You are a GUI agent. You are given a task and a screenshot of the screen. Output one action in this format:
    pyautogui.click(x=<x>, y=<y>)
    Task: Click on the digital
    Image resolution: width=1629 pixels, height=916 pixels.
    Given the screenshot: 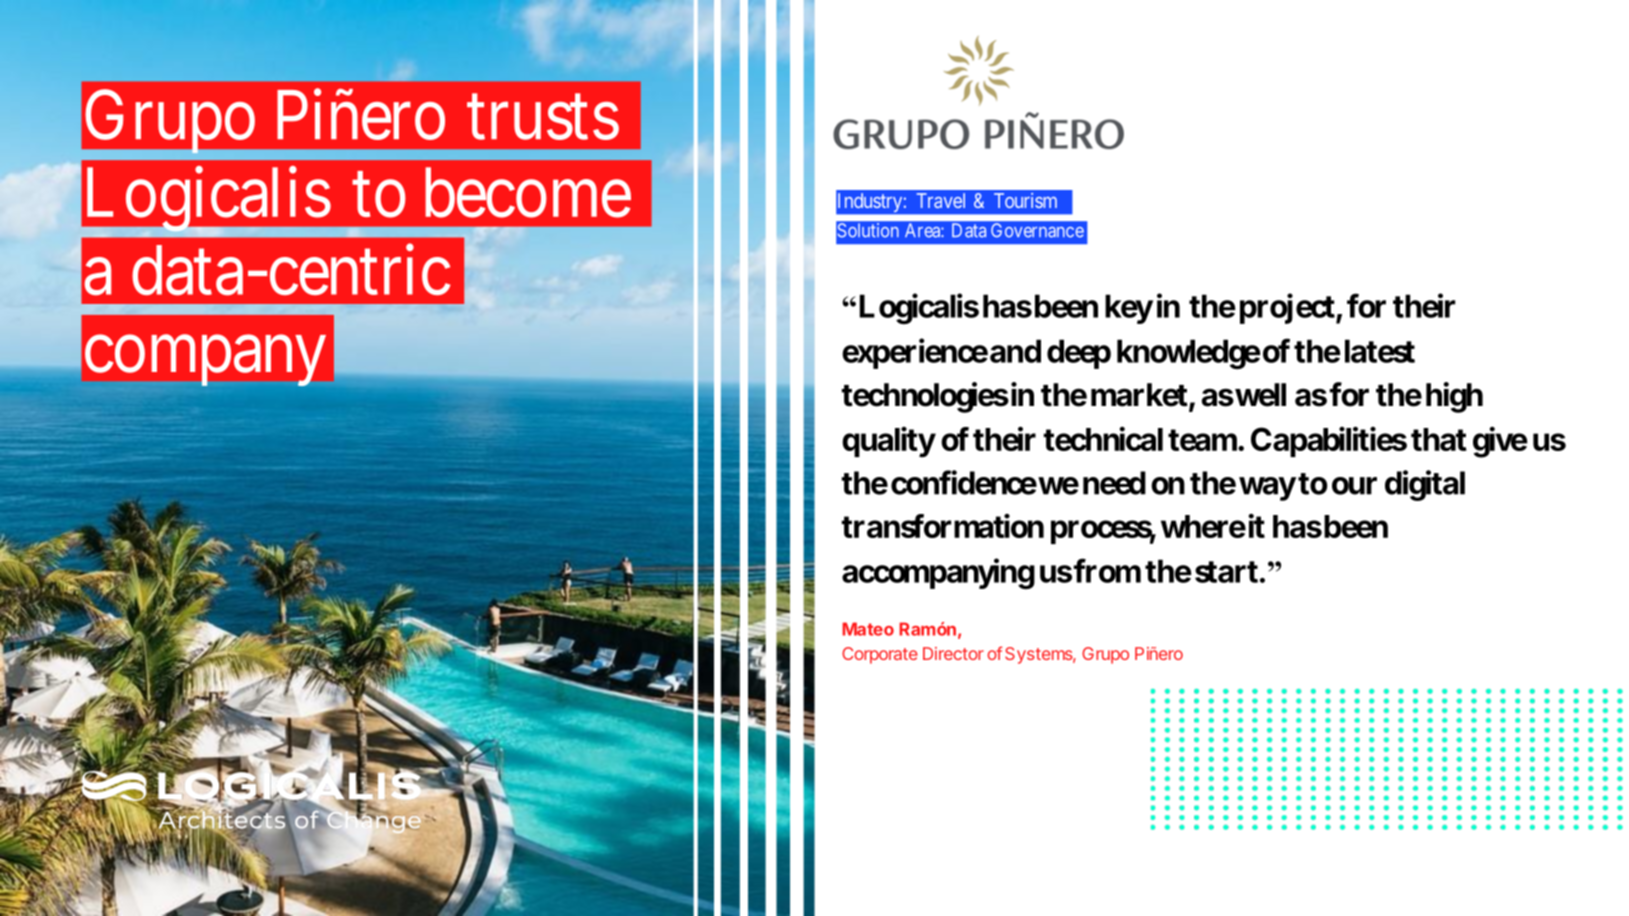 What is the action you would take?
    pyautogui.click(x=1425, y=485)
